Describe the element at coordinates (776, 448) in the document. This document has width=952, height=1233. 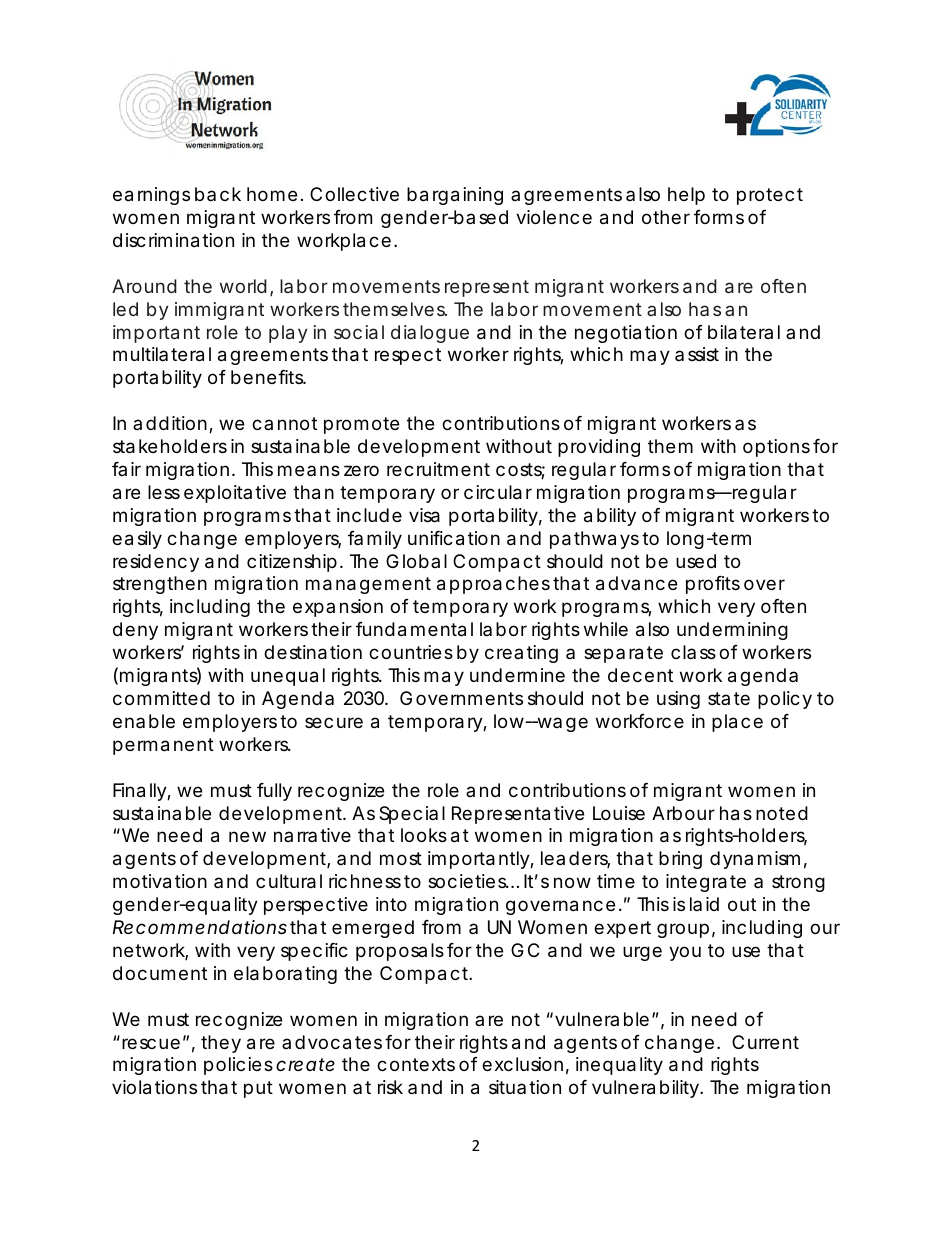
I see `options` at that location.
